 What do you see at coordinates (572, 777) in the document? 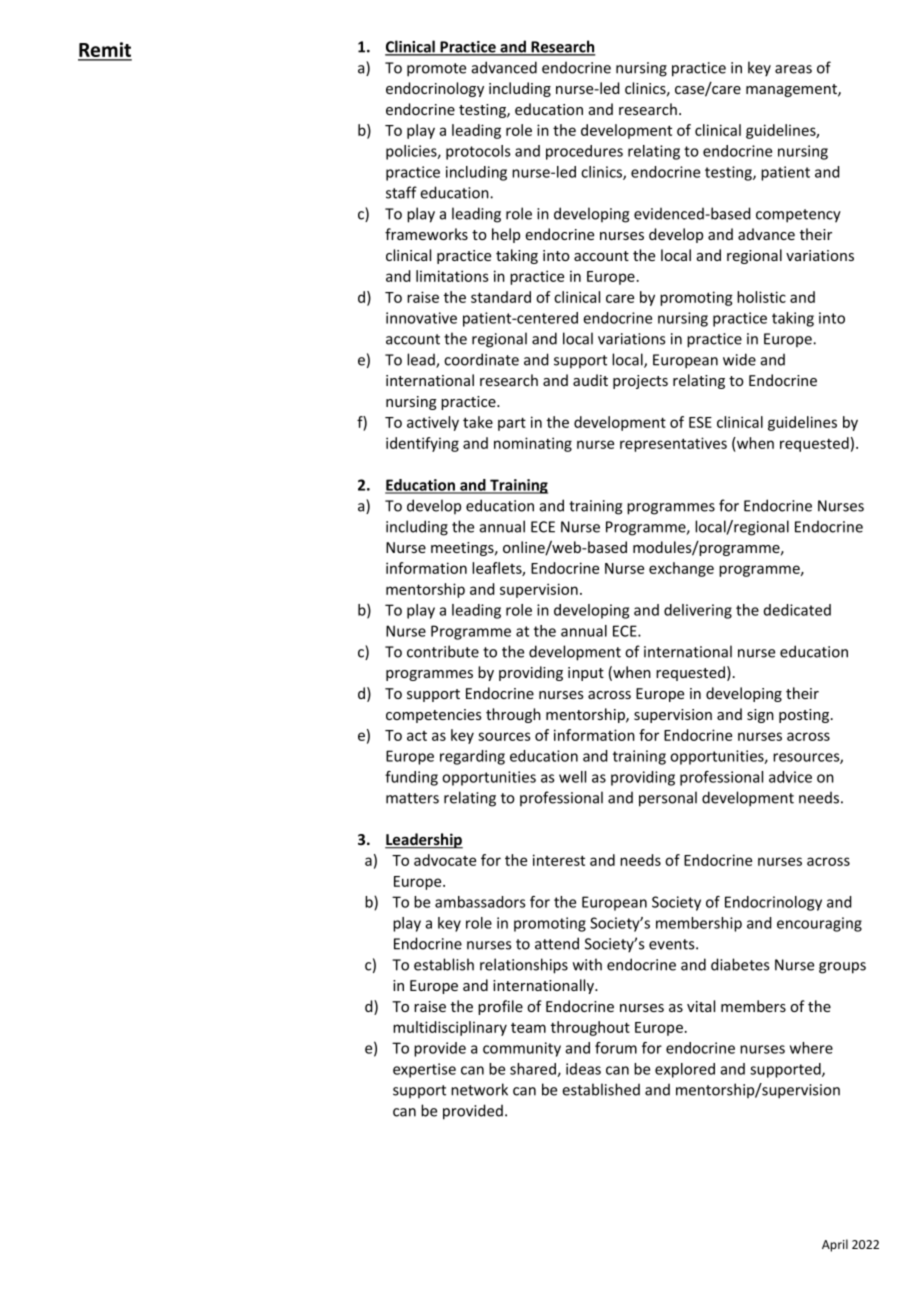
I see `well` at bounding box center [572, 777].
